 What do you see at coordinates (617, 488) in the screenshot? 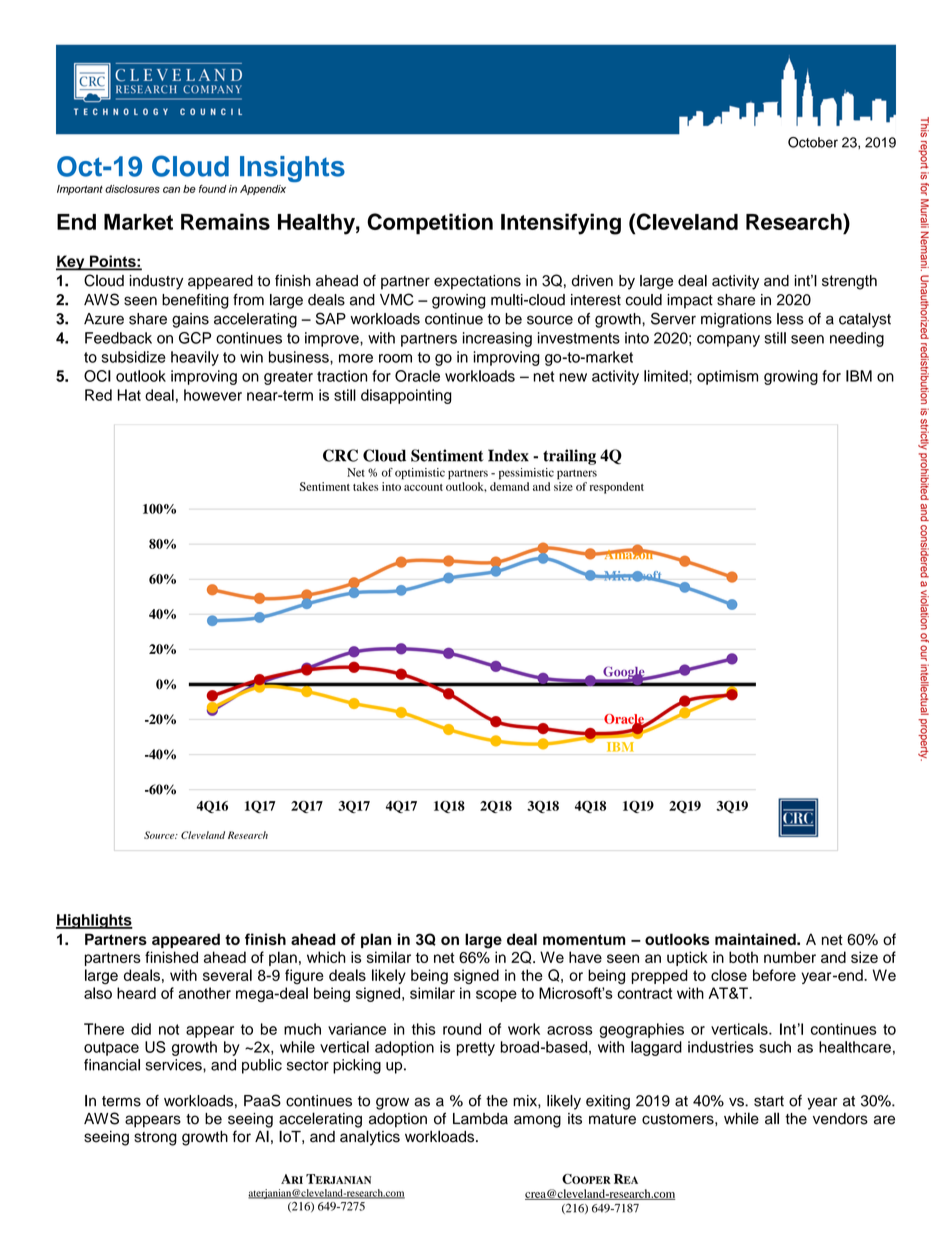
I see `respondent` at bounding box center [617, 488].
